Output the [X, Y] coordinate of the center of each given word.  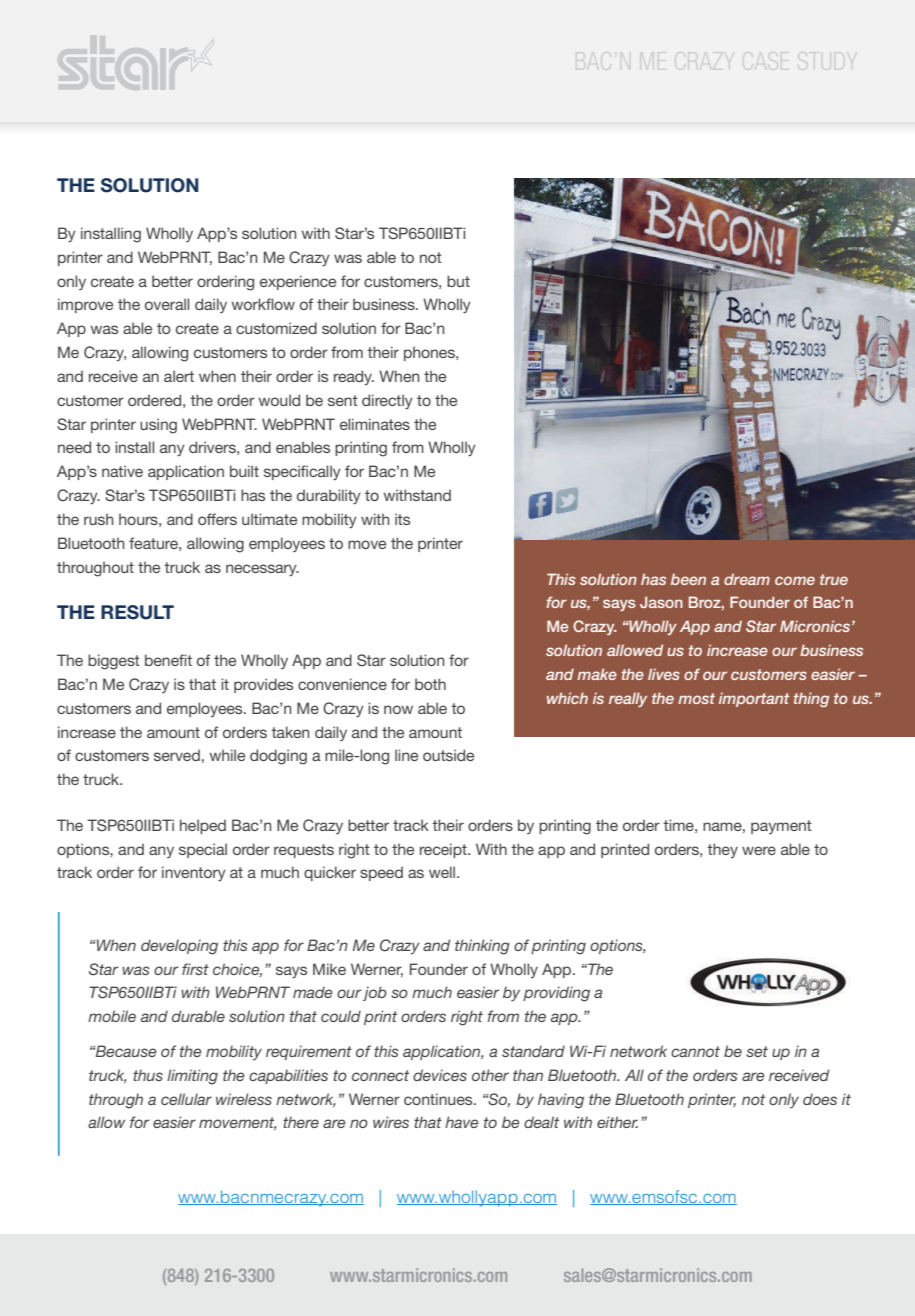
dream [747, 579]
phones [430, 353]
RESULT [137, 612]
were [759, 850]
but [458, 281]
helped [203, 826]
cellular [186, 1099]
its [402, 519]
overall [167, 304]
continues [439, 1099]
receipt [444, 850]
